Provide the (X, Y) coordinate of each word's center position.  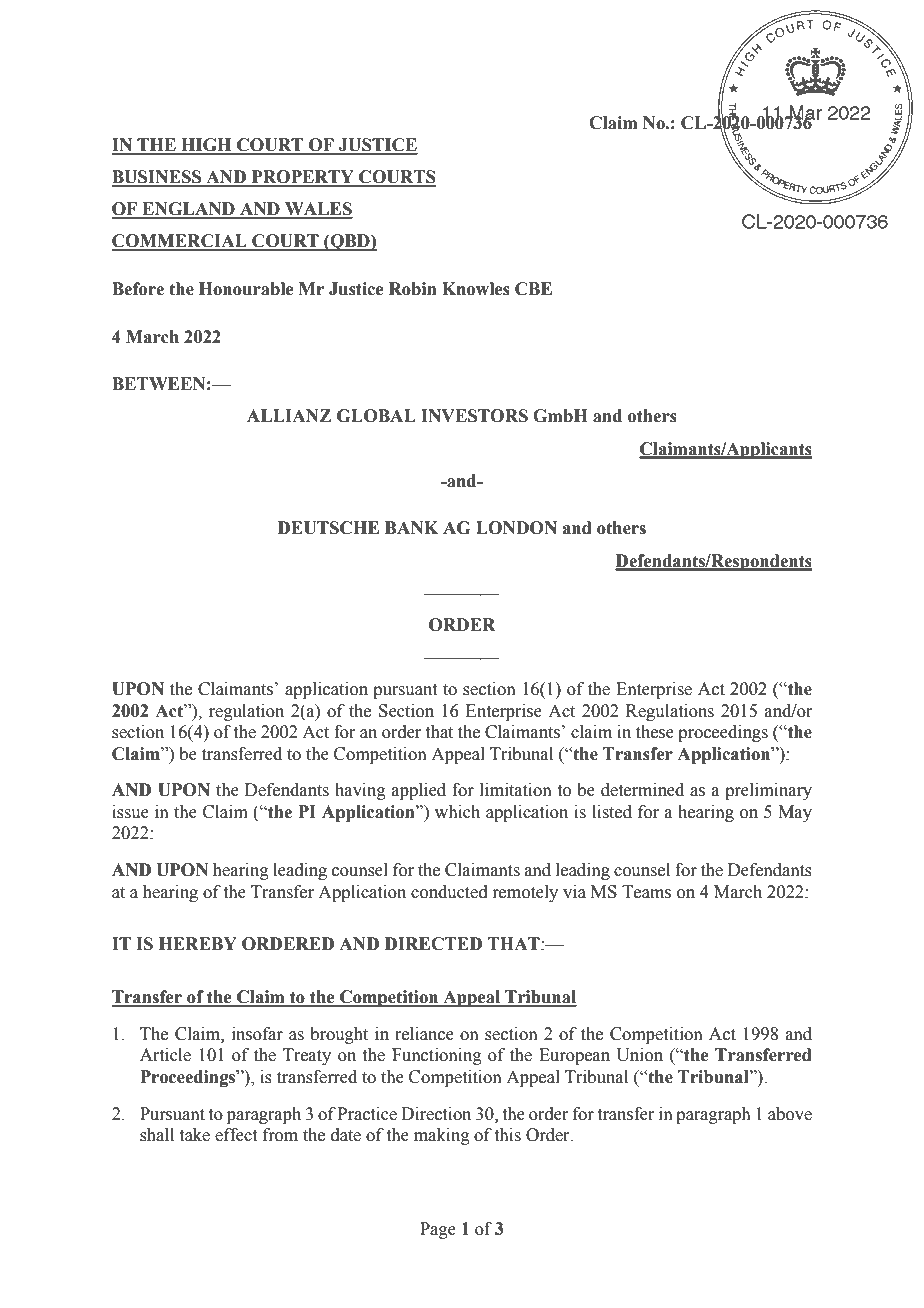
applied (419, 791)
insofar (257, 1034)
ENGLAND (188, 210)
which (457, 812)
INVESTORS (474, 416)
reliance (424, 1034)
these (655, 732)
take (195, 1135)
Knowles (476, 289)
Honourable (246, 289)
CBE (533, 289)
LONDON (516, 528)
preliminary (768, 791)
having (360, 791)
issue (130, 812)
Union (639, 1055)
